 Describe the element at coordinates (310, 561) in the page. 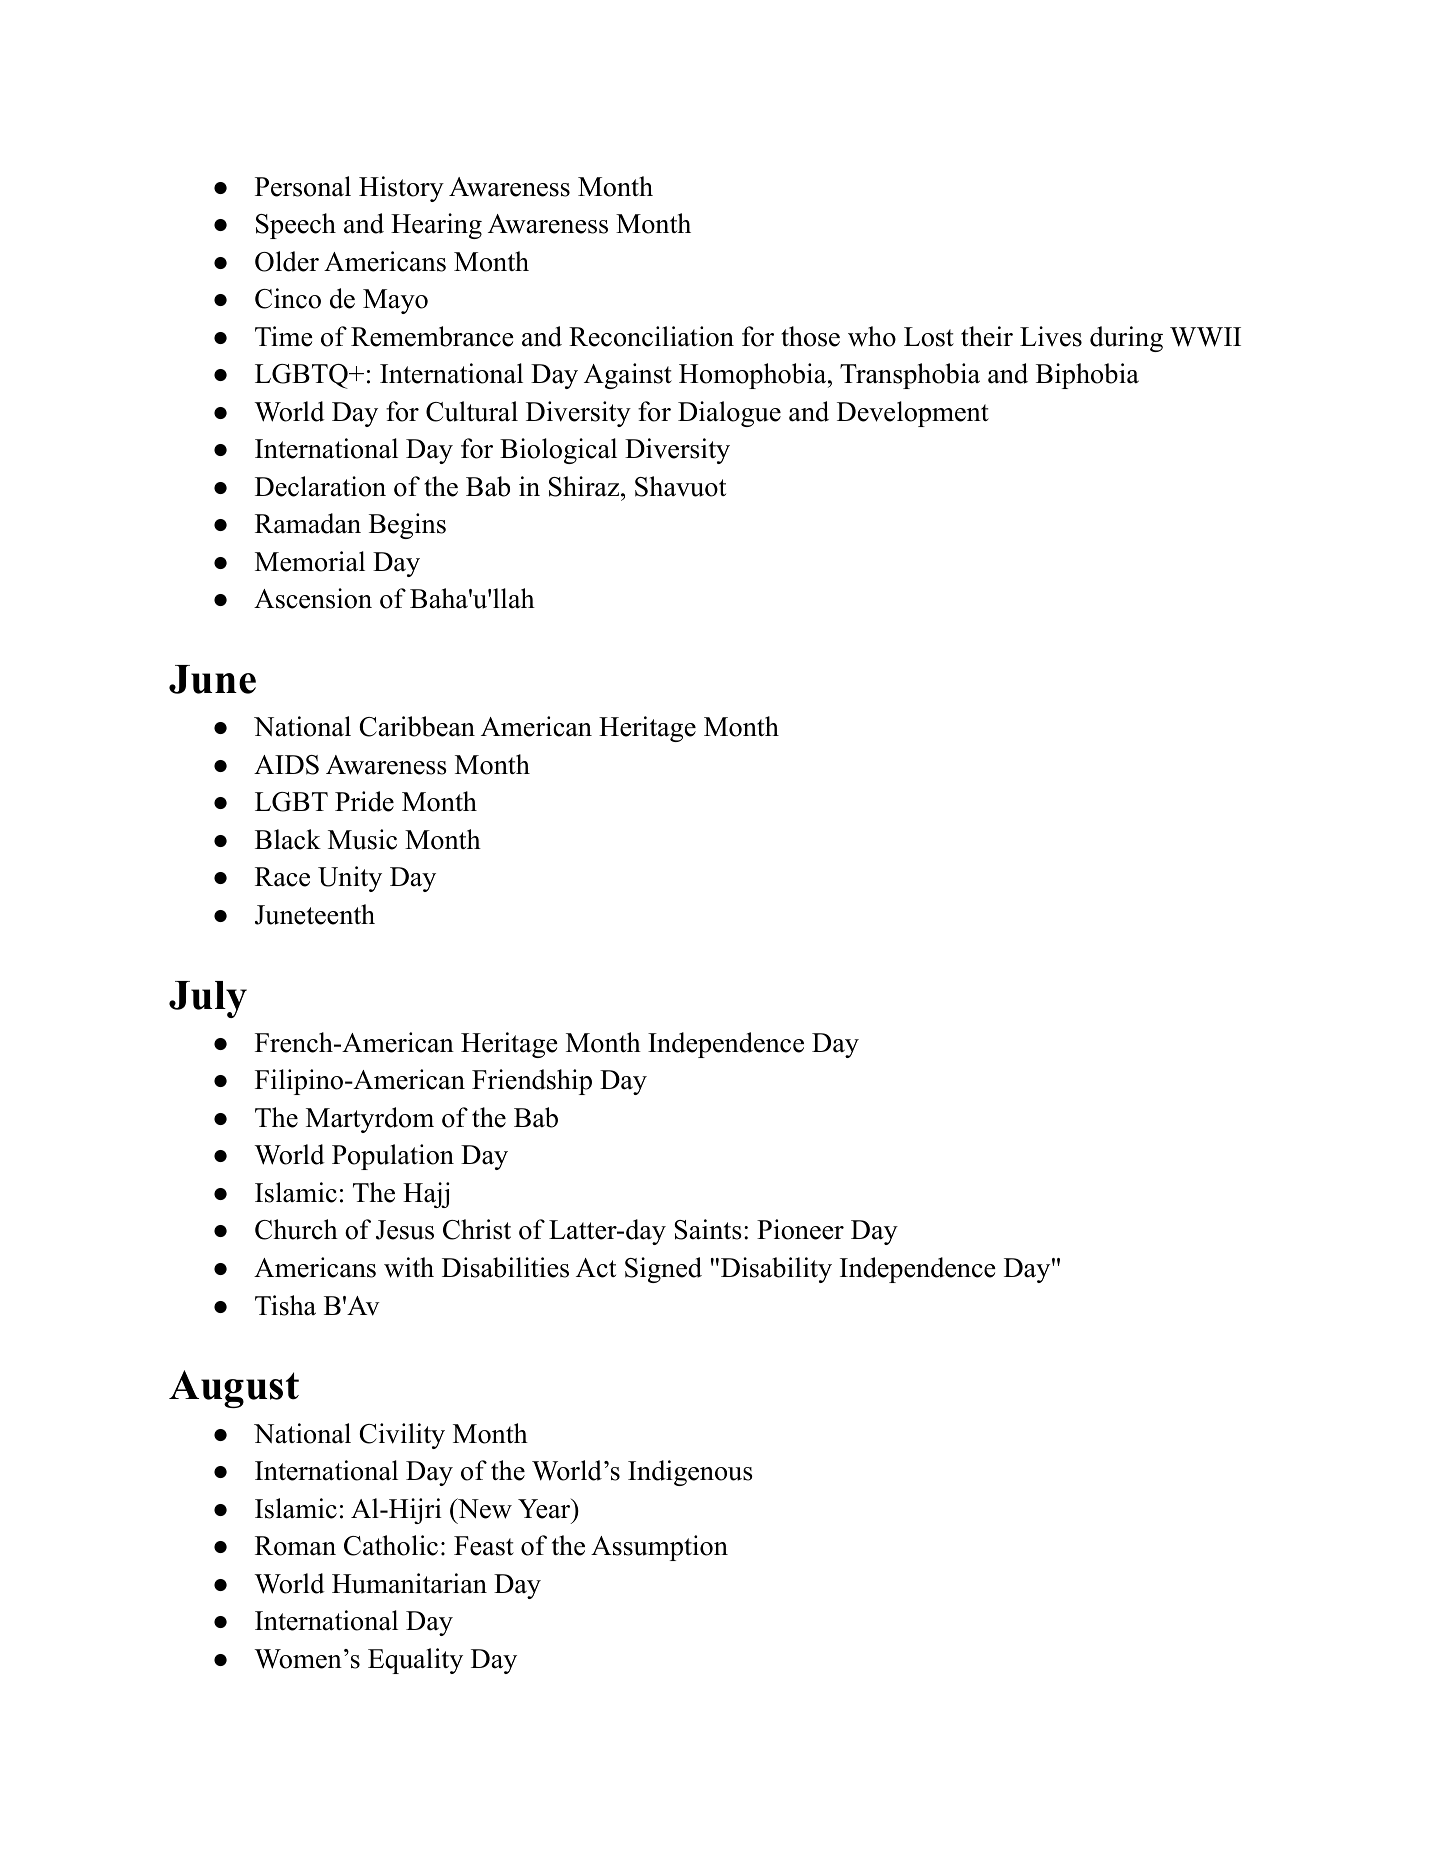

I see `Memorial` at that location.
